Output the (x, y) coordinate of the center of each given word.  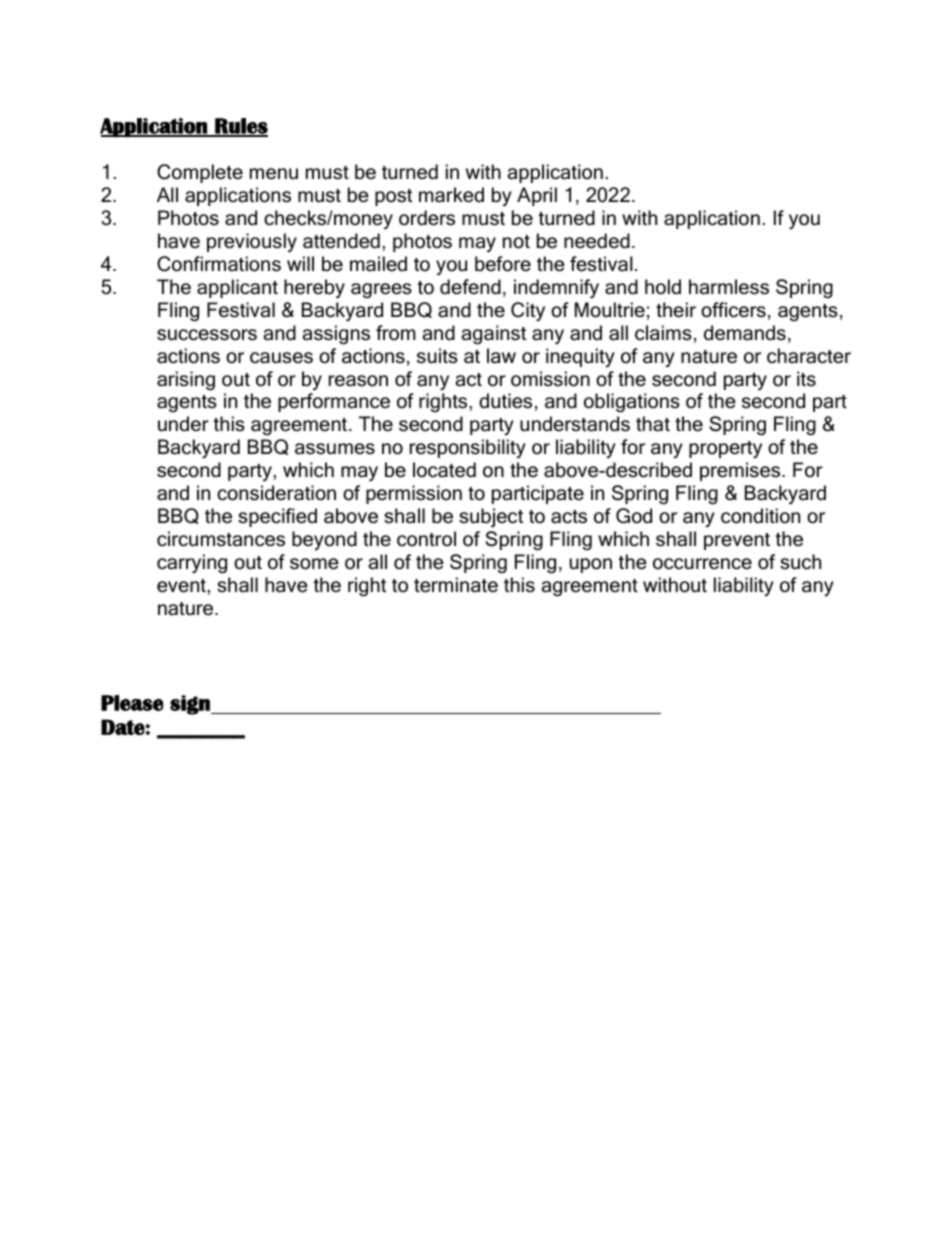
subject (491, 517)
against (494, 335)
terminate (456, 585)
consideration (276, 493)
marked (451, 195)
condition (760, 516)
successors (207, 335)
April (537, 196)
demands (745, 333)
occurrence (702, 564)
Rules (240, 127)
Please (132, 703)
